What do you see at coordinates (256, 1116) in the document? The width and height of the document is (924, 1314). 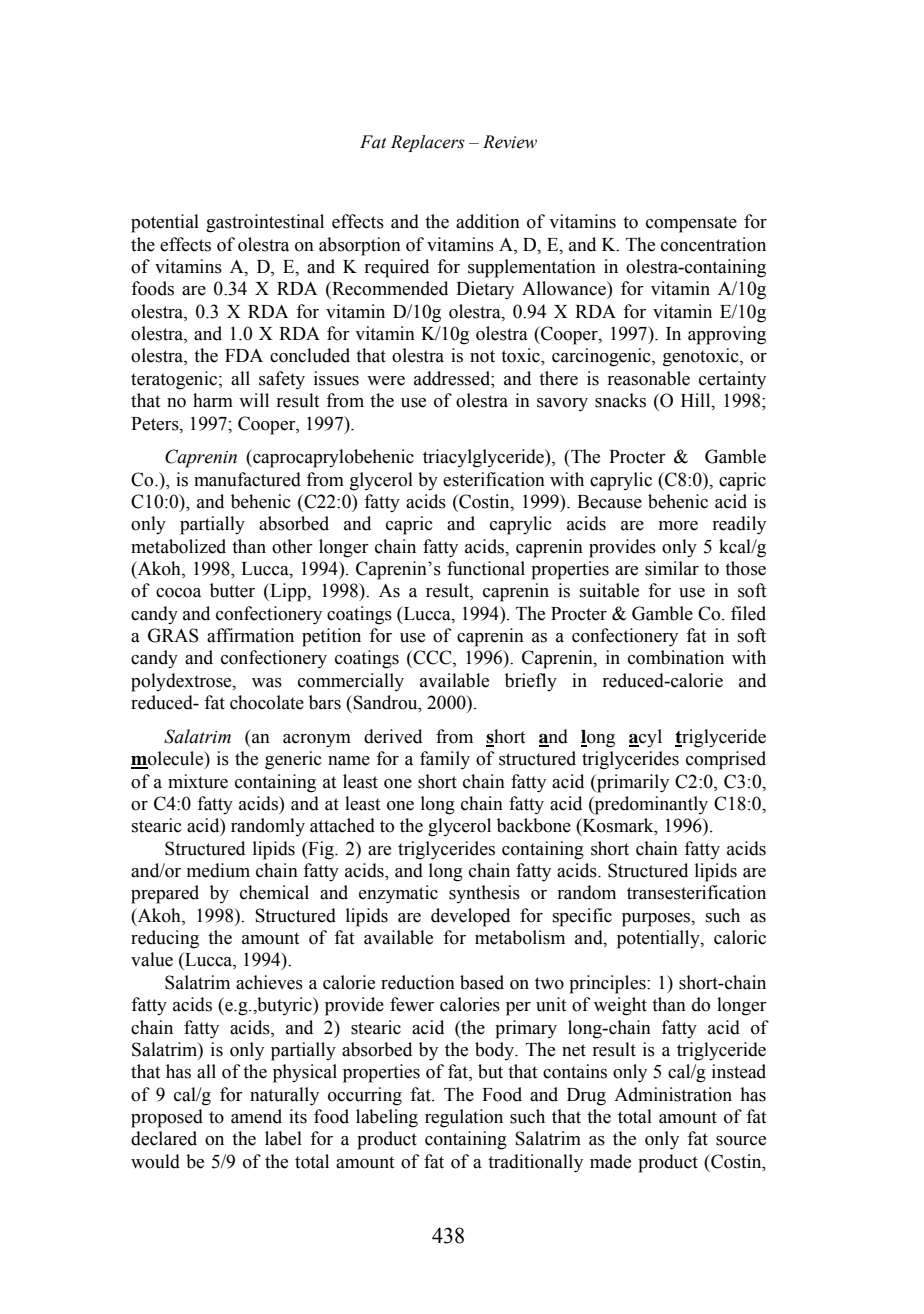 I see `amend` at bounding box center [256, 1116].
